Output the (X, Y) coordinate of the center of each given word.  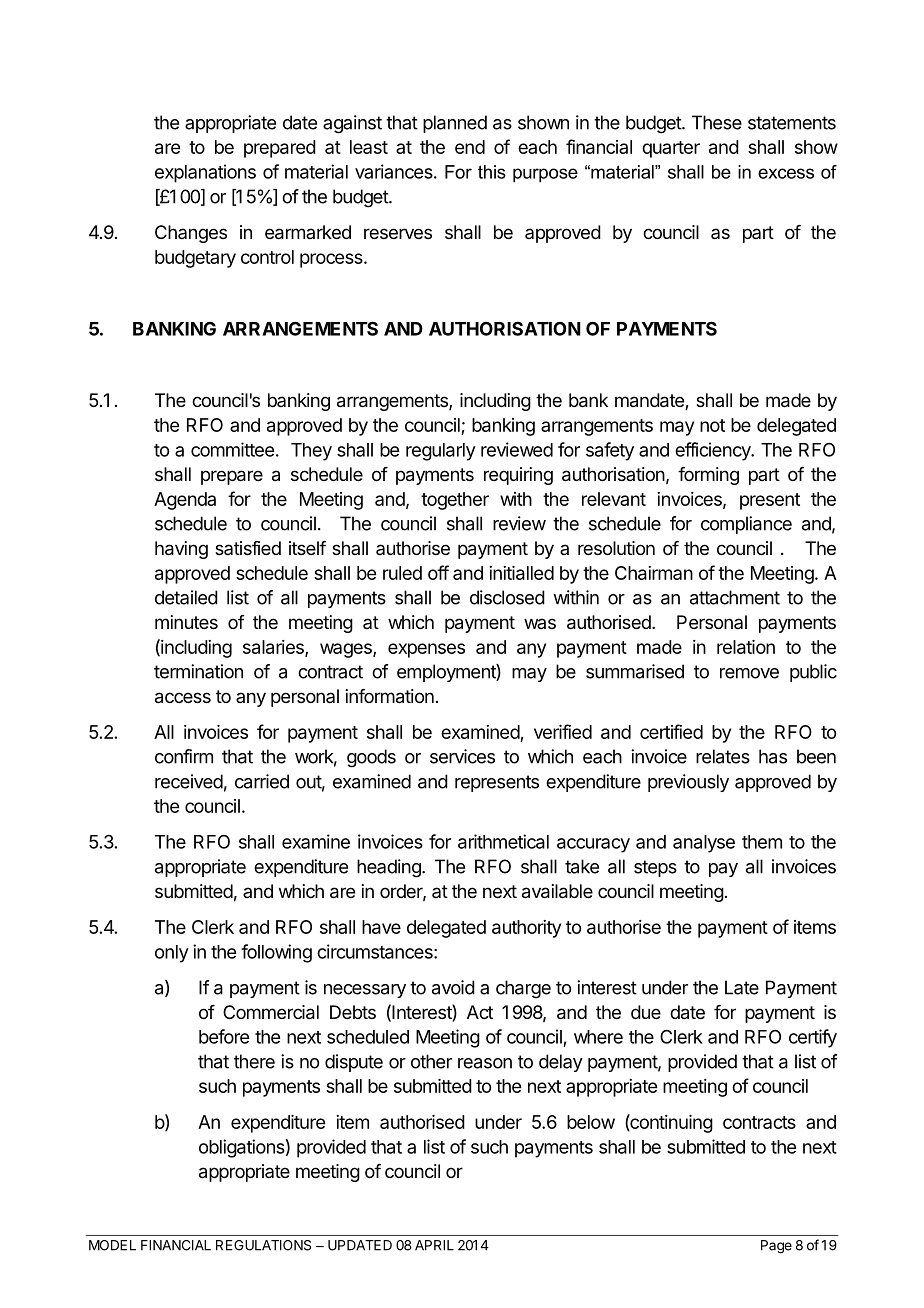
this (492, 172)
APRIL (434, 1245)
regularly (441, 452)
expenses (426, 650)
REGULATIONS (263, 1245)
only (172, 954)
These (717, 122)
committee (232, 449)
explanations (205, 173)
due (646, 1012)
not (712, 425)
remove (749, 673)
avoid (453, 987)
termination (198, 671)
